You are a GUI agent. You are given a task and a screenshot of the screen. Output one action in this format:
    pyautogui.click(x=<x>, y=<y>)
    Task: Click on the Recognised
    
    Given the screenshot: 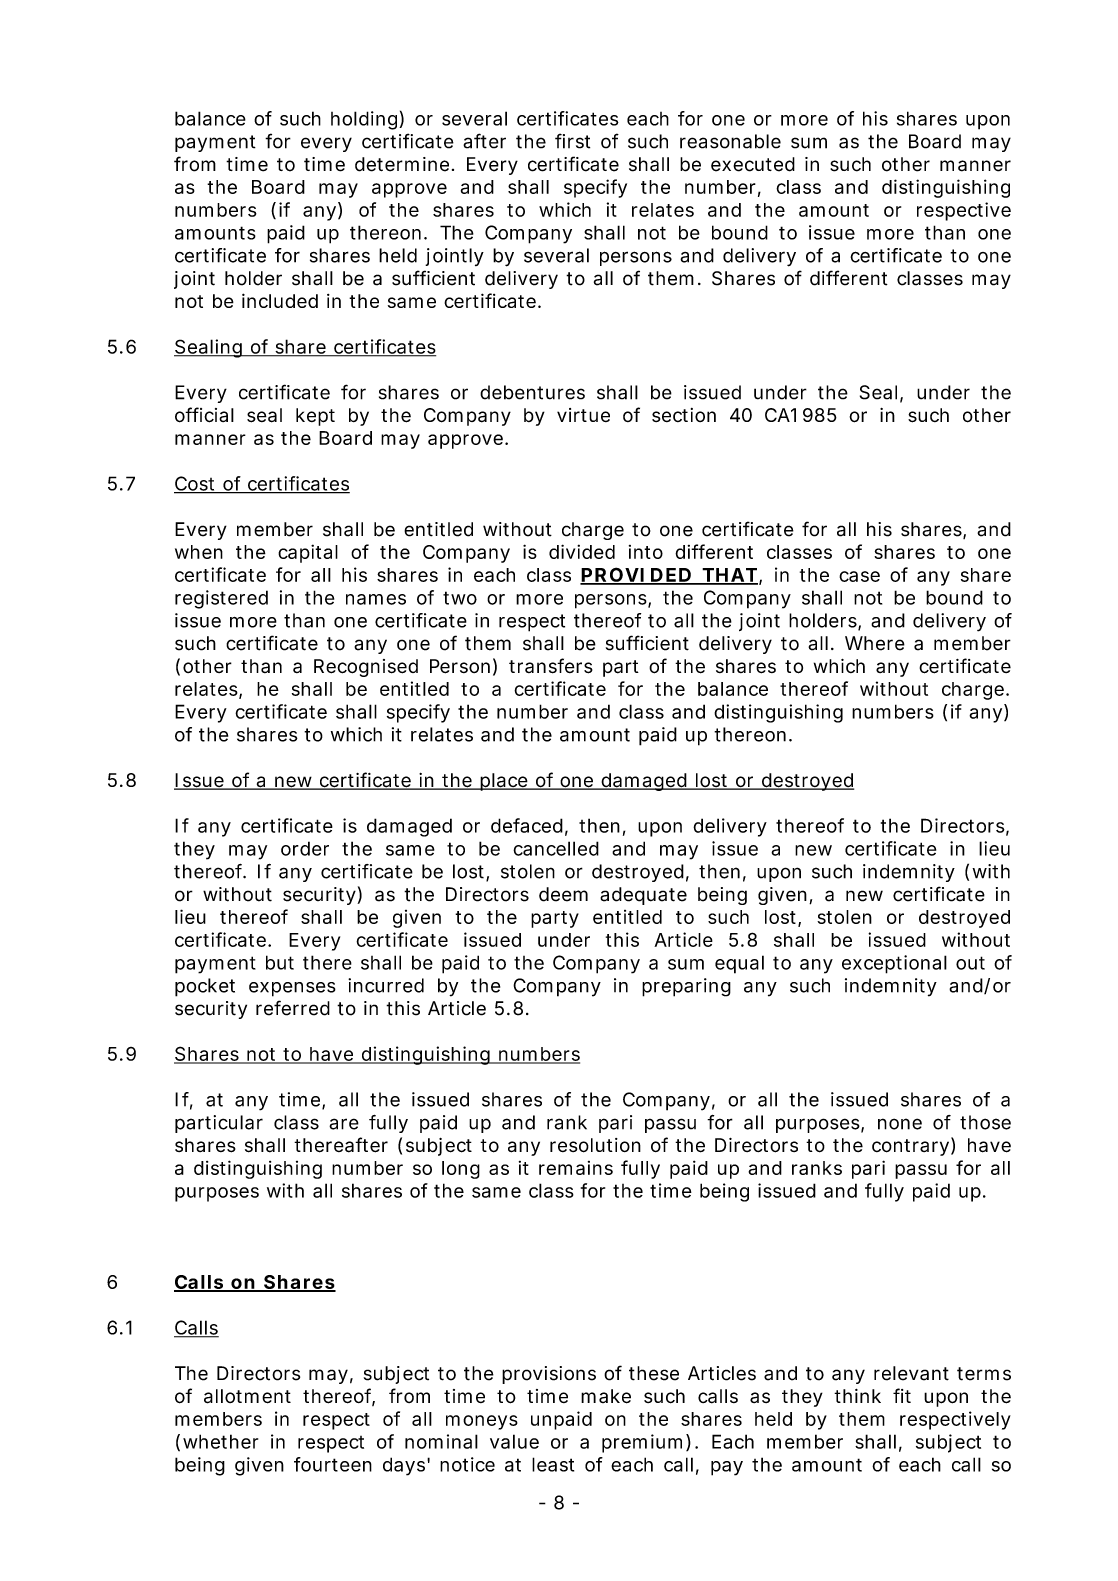 What is the action you would take?
    pyautogui.click(x=366, y=668)
